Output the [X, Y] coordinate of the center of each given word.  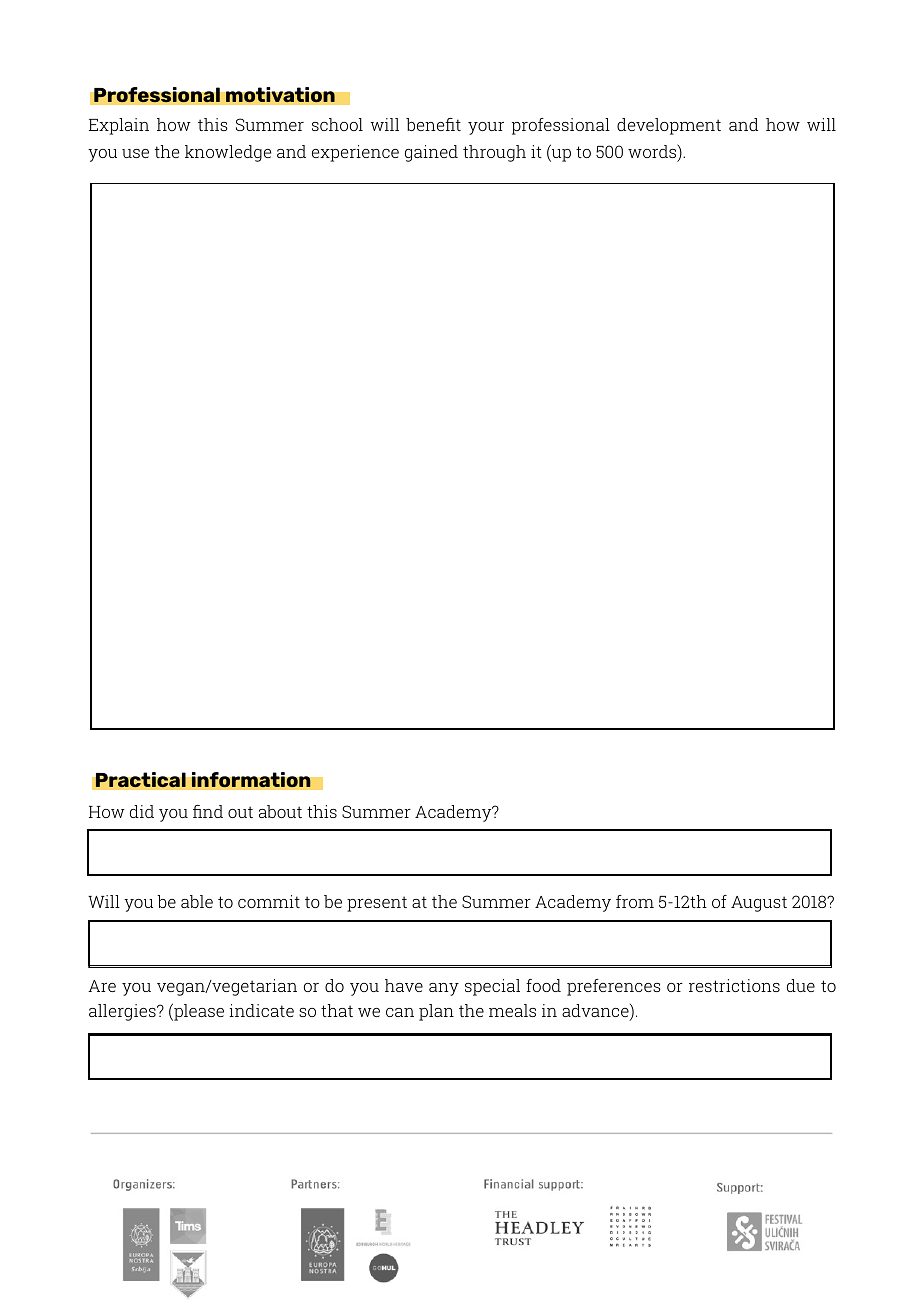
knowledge [228, 153]
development [669, 126]
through [494, 153]
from [635, 901]
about [280, 811]
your [486, 128]
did [142, 811]
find [208, 811]
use [135, 153]
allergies [123, 1012]
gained [431, 153]
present [377, 904]
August [759, 904]
